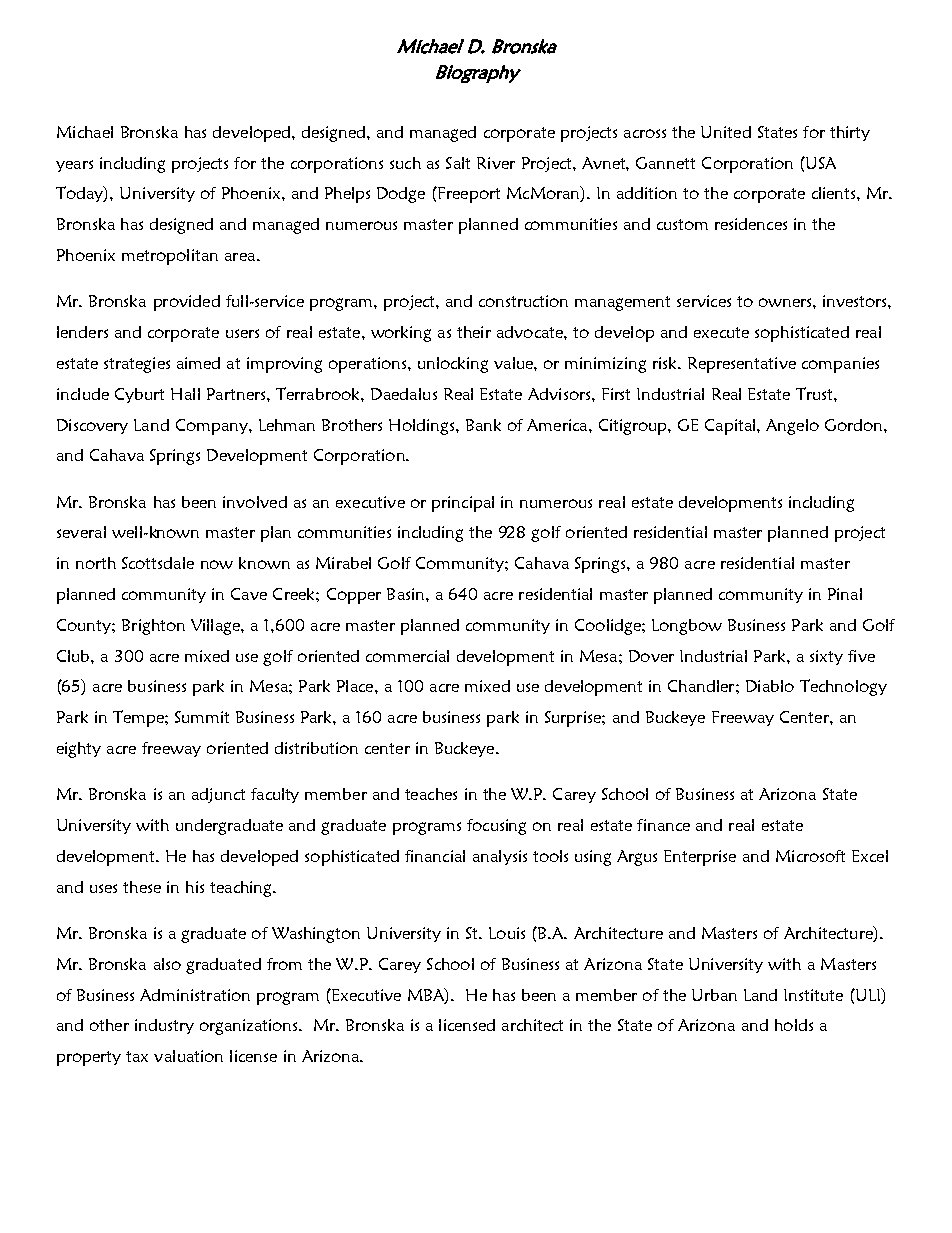  Describe the element at coordinates (483, 425) in the document. I see `Bank` at that location.
